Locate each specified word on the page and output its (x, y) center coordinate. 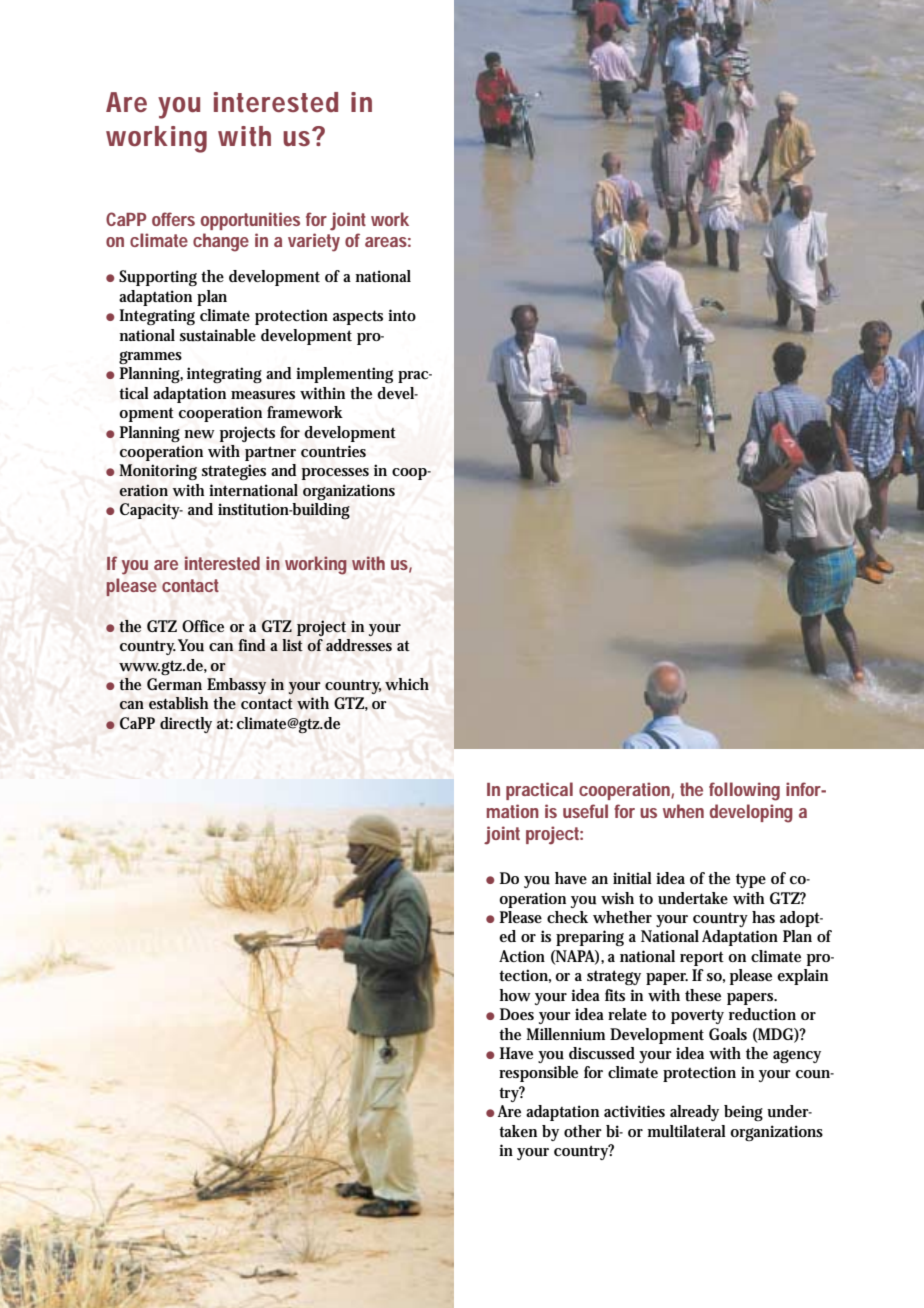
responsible (538, 1074)
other (583, 1131)
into (402, 315)
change (221, 242)
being (743, 1113)
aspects (358, 317)
